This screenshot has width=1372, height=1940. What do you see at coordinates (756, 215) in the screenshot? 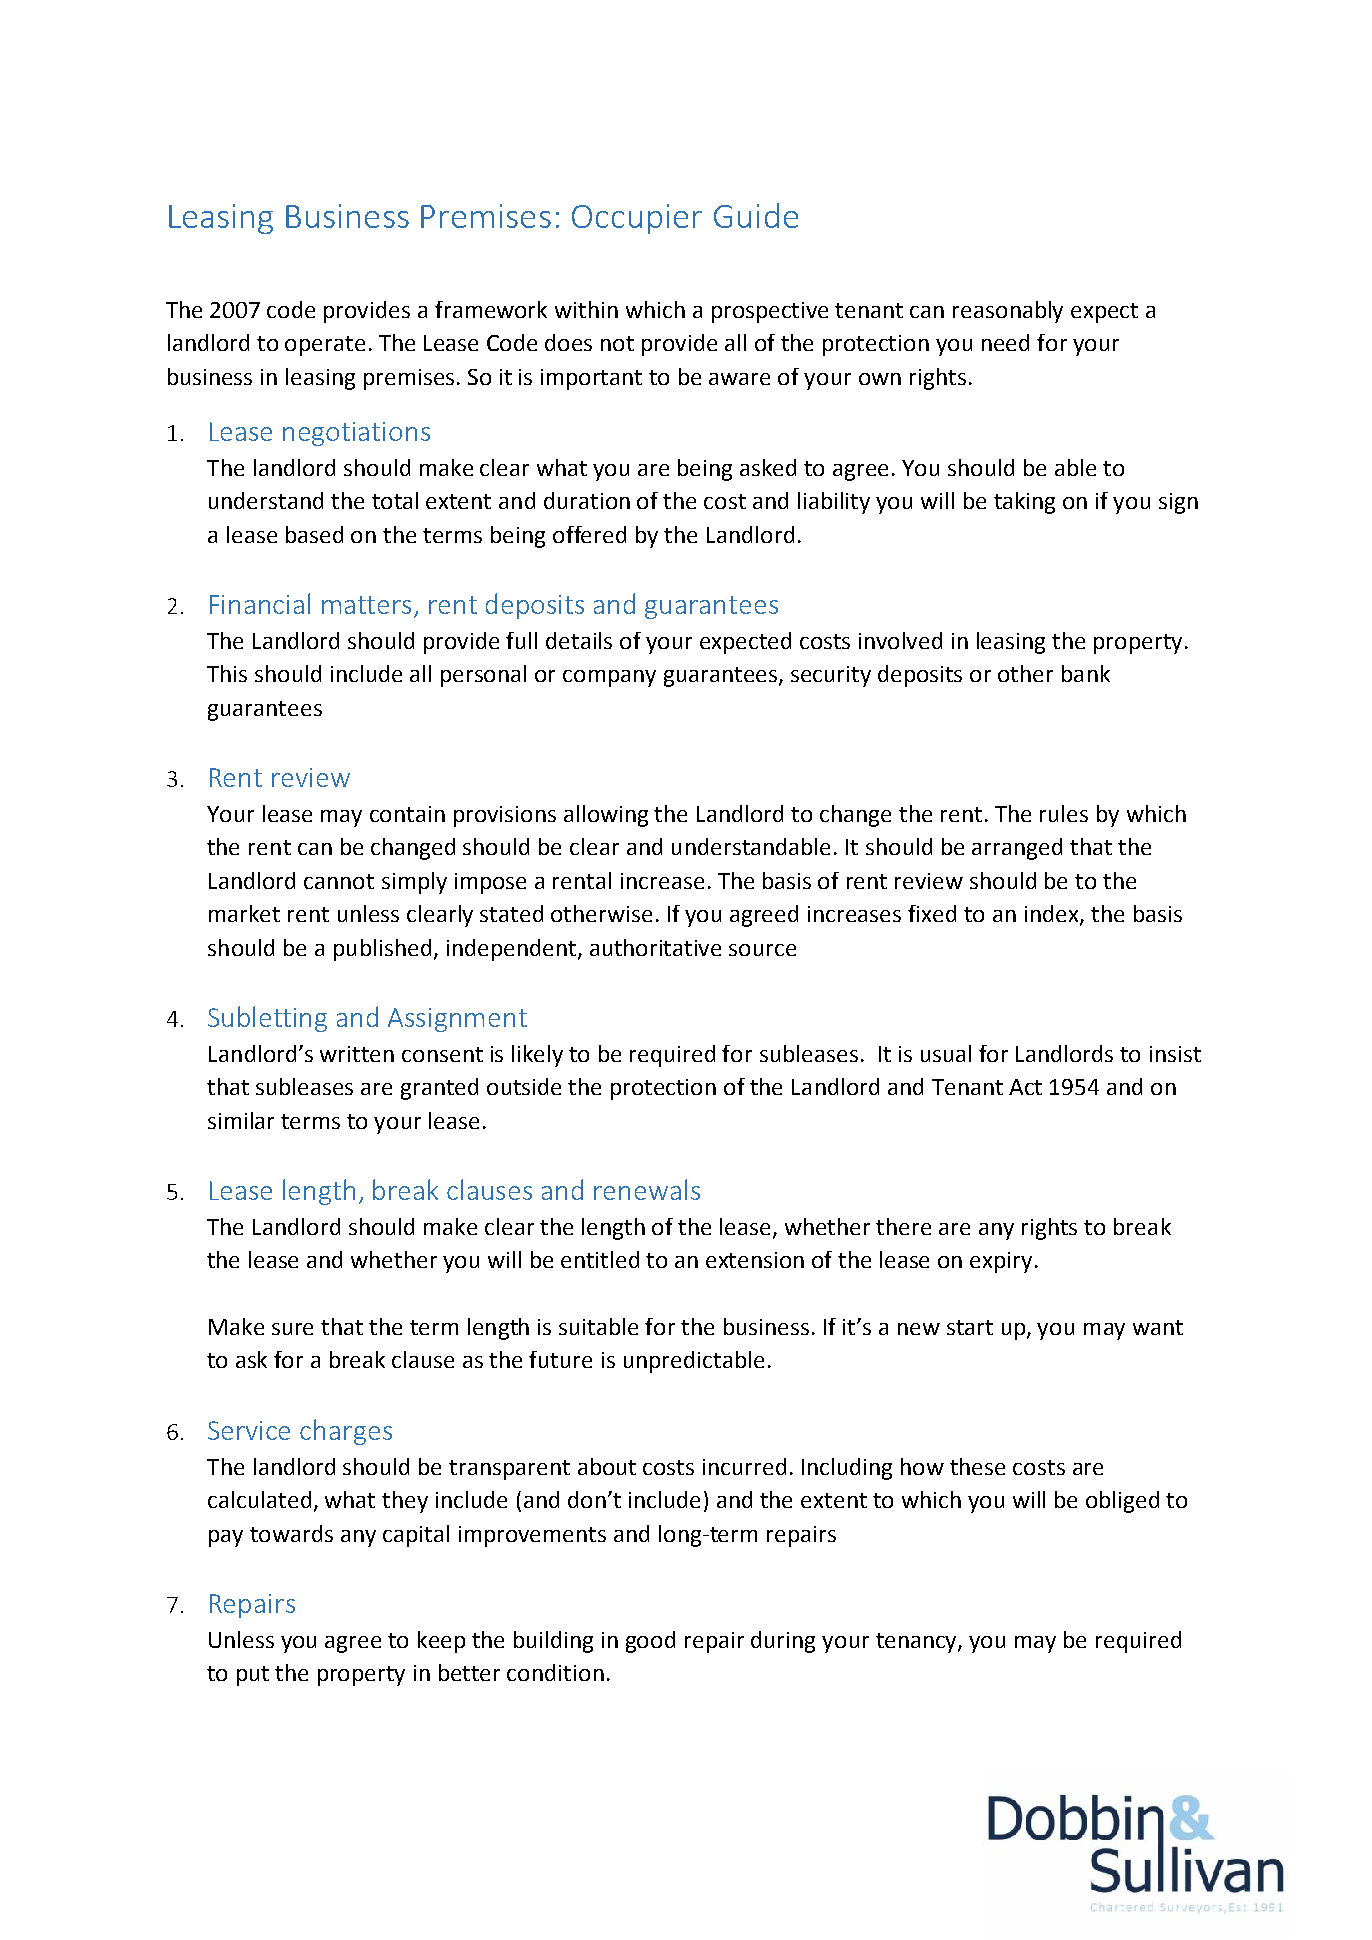
I see `Guide` at bounding box center [756, 215].
